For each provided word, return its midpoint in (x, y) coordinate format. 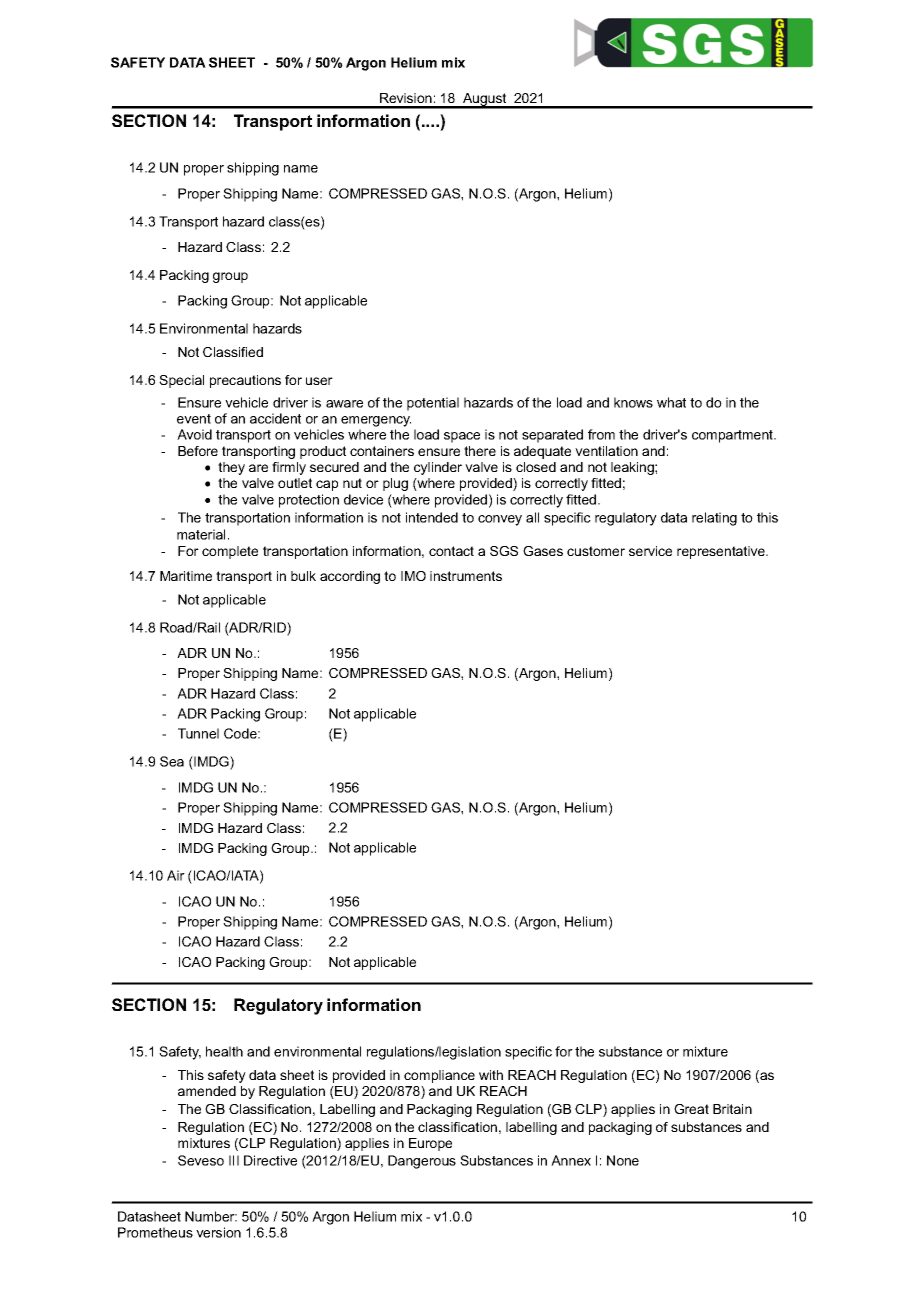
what (671, 402)
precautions (245, 381)
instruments (466, 576)
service (650, 551)
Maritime (186, 576)
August (485, 100)
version (218, 1232)
